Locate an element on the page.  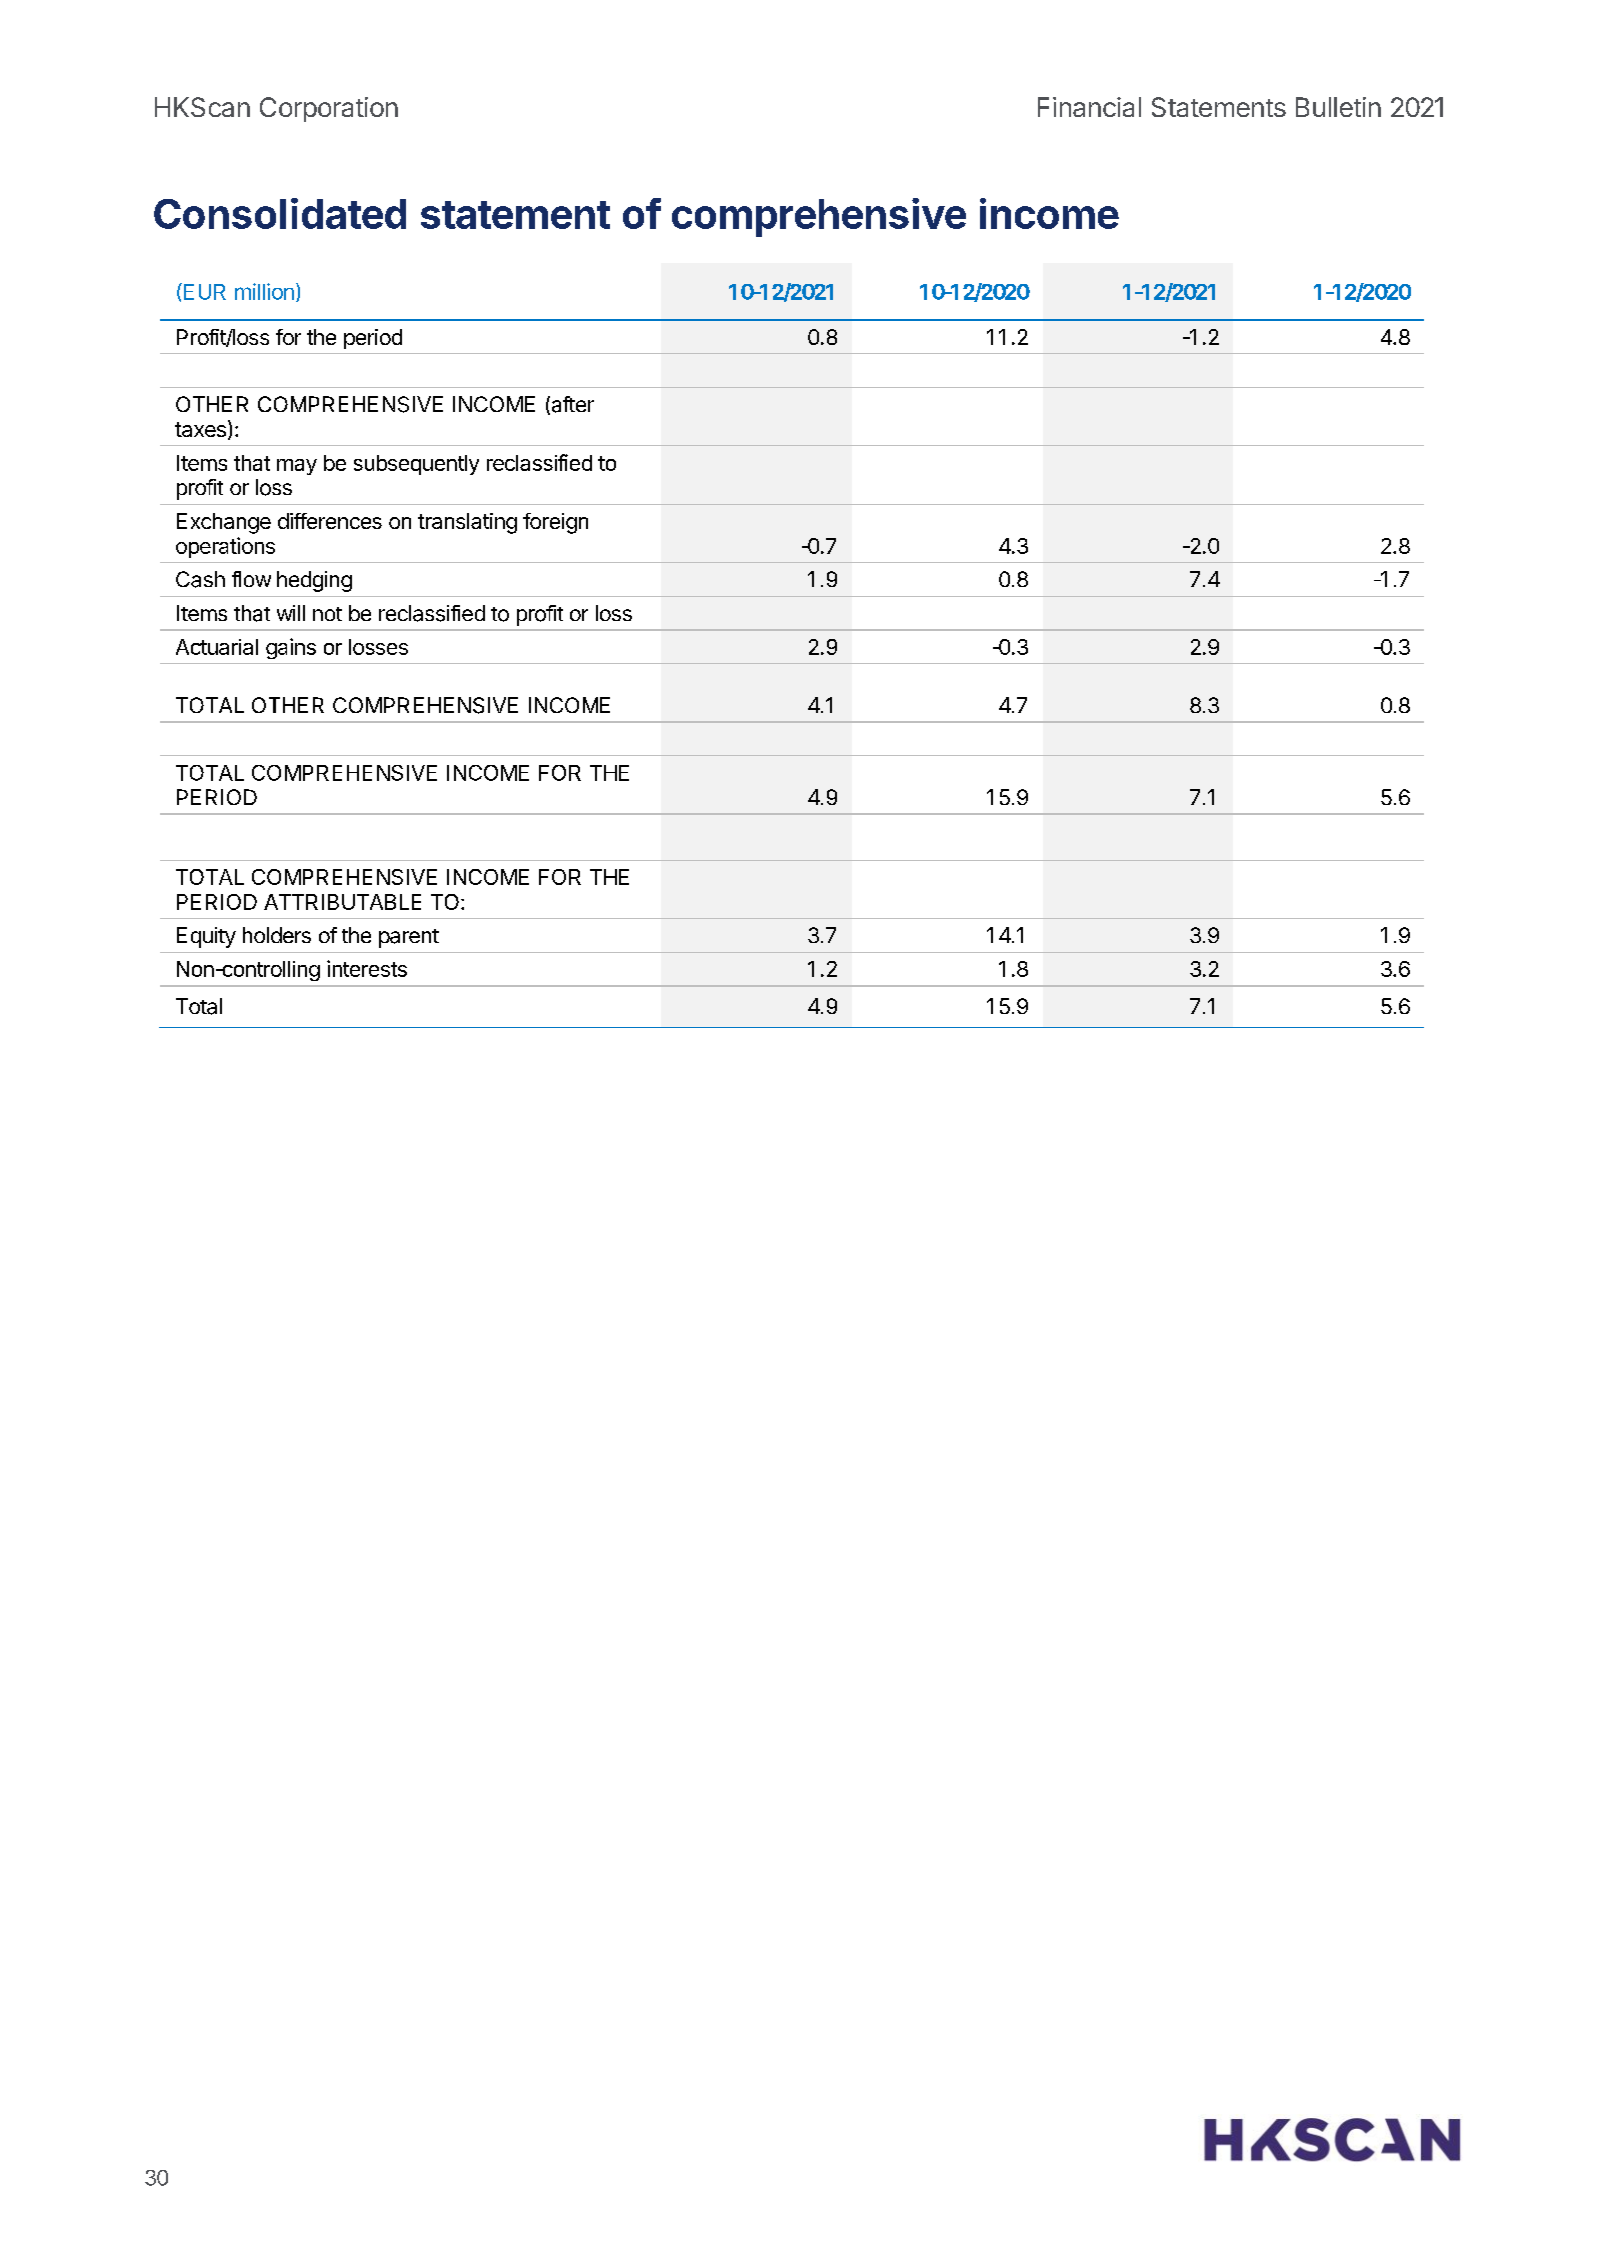
not is located at coordinates (327, 614).
